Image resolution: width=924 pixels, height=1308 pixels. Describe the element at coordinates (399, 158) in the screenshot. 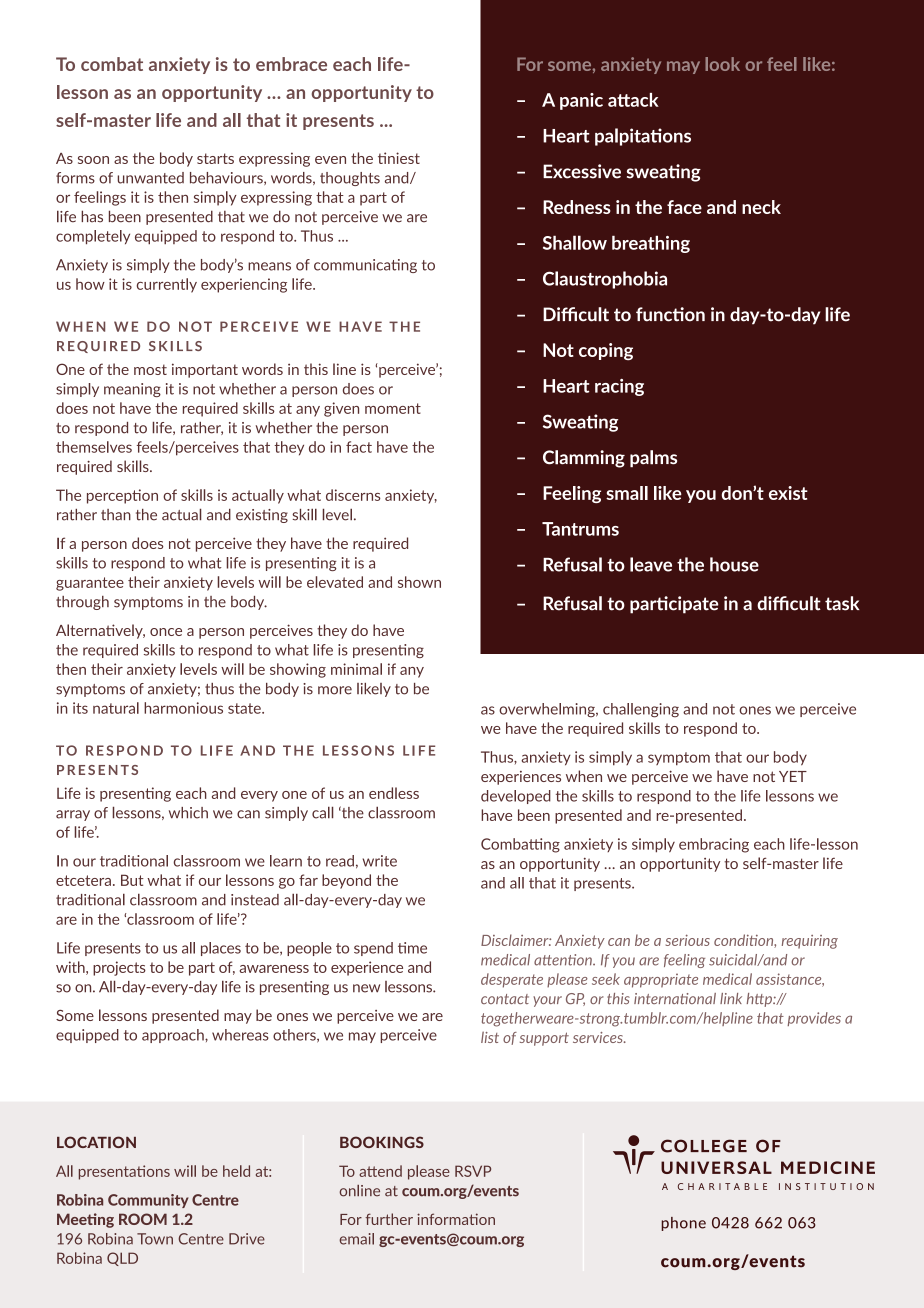

I see `tiniest` at that location.
